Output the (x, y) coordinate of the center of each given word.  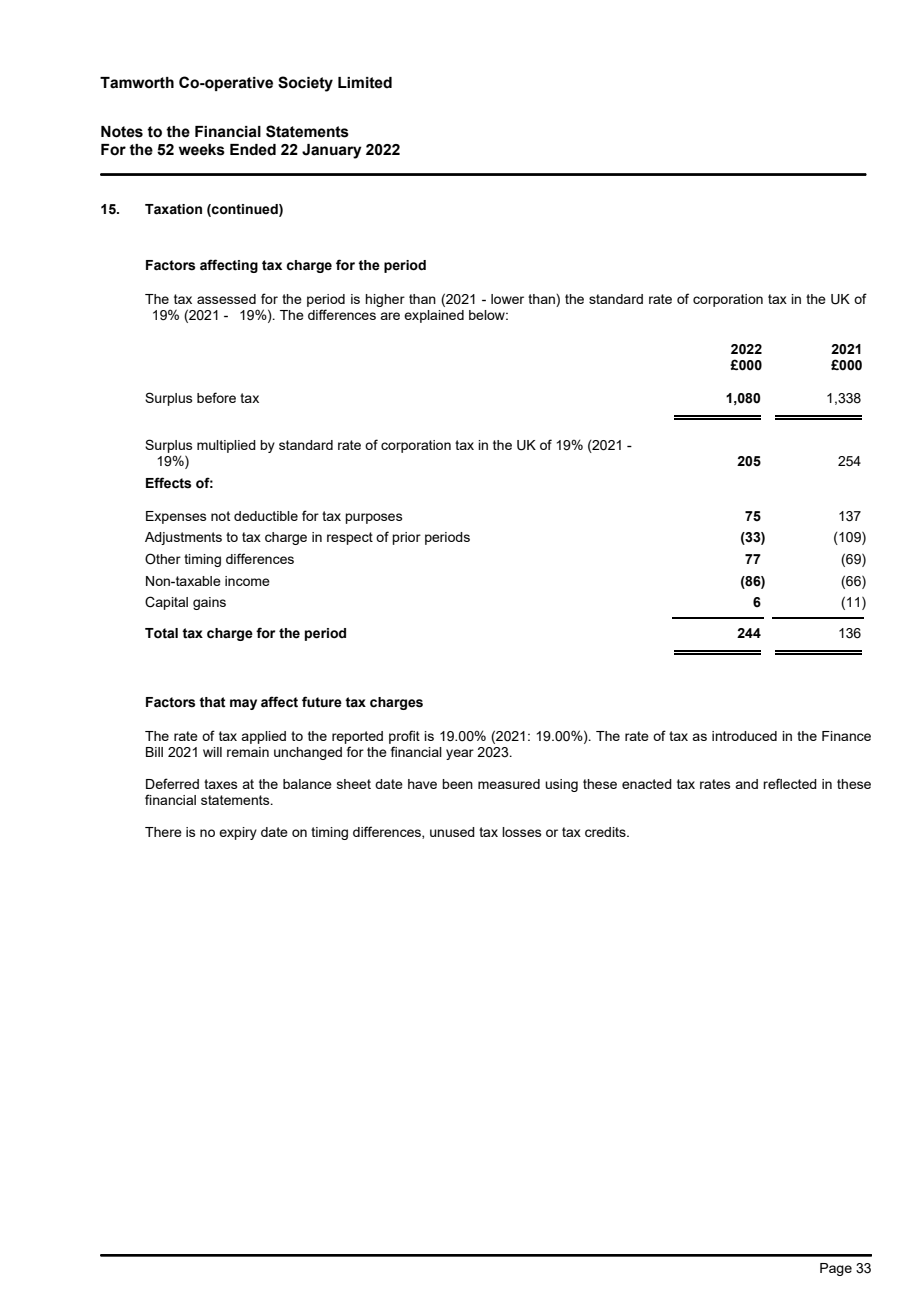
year (460, 754)
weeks (202, 150)
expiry (238, 833)
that (212, 702)
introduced (744, 736)
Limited (365, 83)
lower (507, 299)
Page (836, 1269)
